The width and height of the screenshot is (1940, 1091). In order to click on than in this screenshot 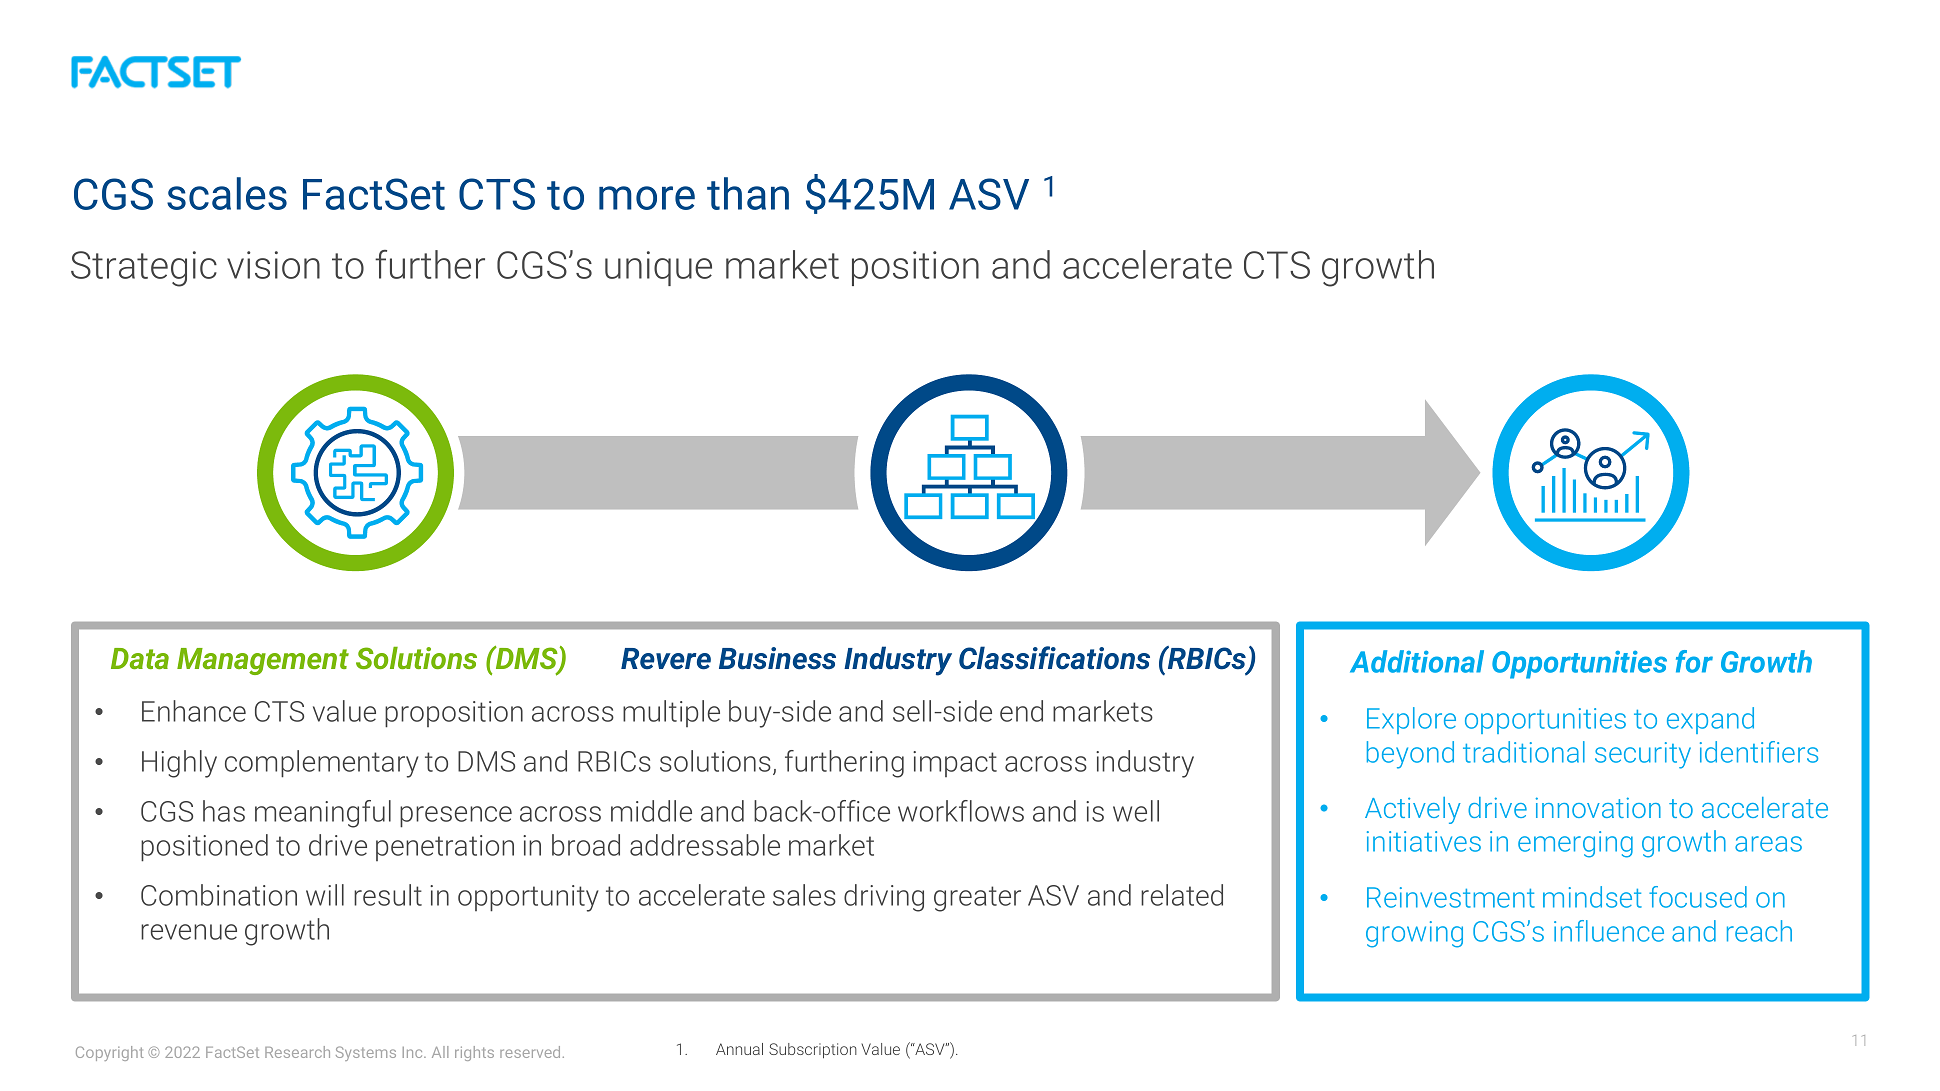, I will do `click(748, 193)`.
